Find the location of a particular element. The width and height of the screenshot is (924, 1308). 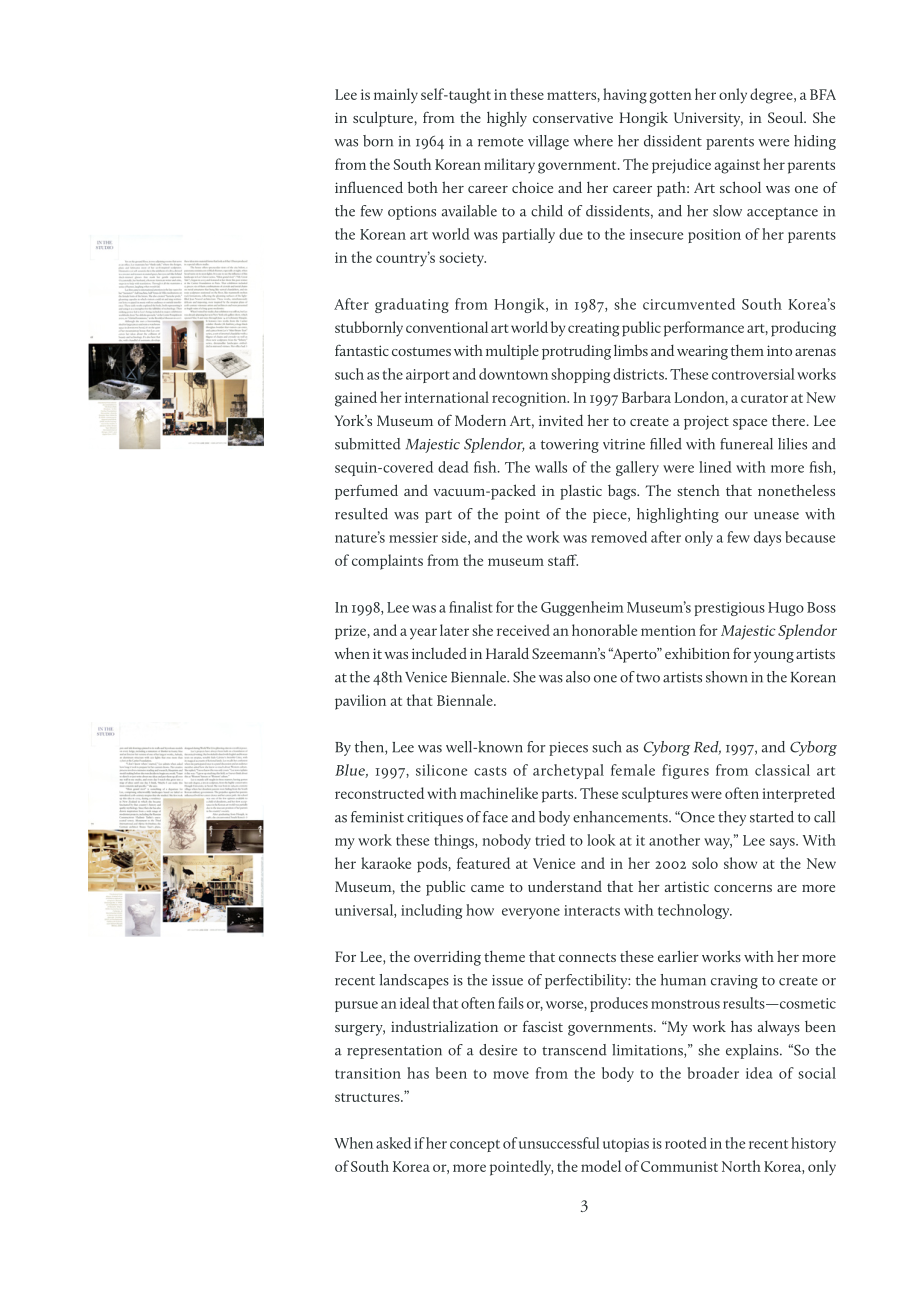

shopping is located at coordinates (580, 375).
